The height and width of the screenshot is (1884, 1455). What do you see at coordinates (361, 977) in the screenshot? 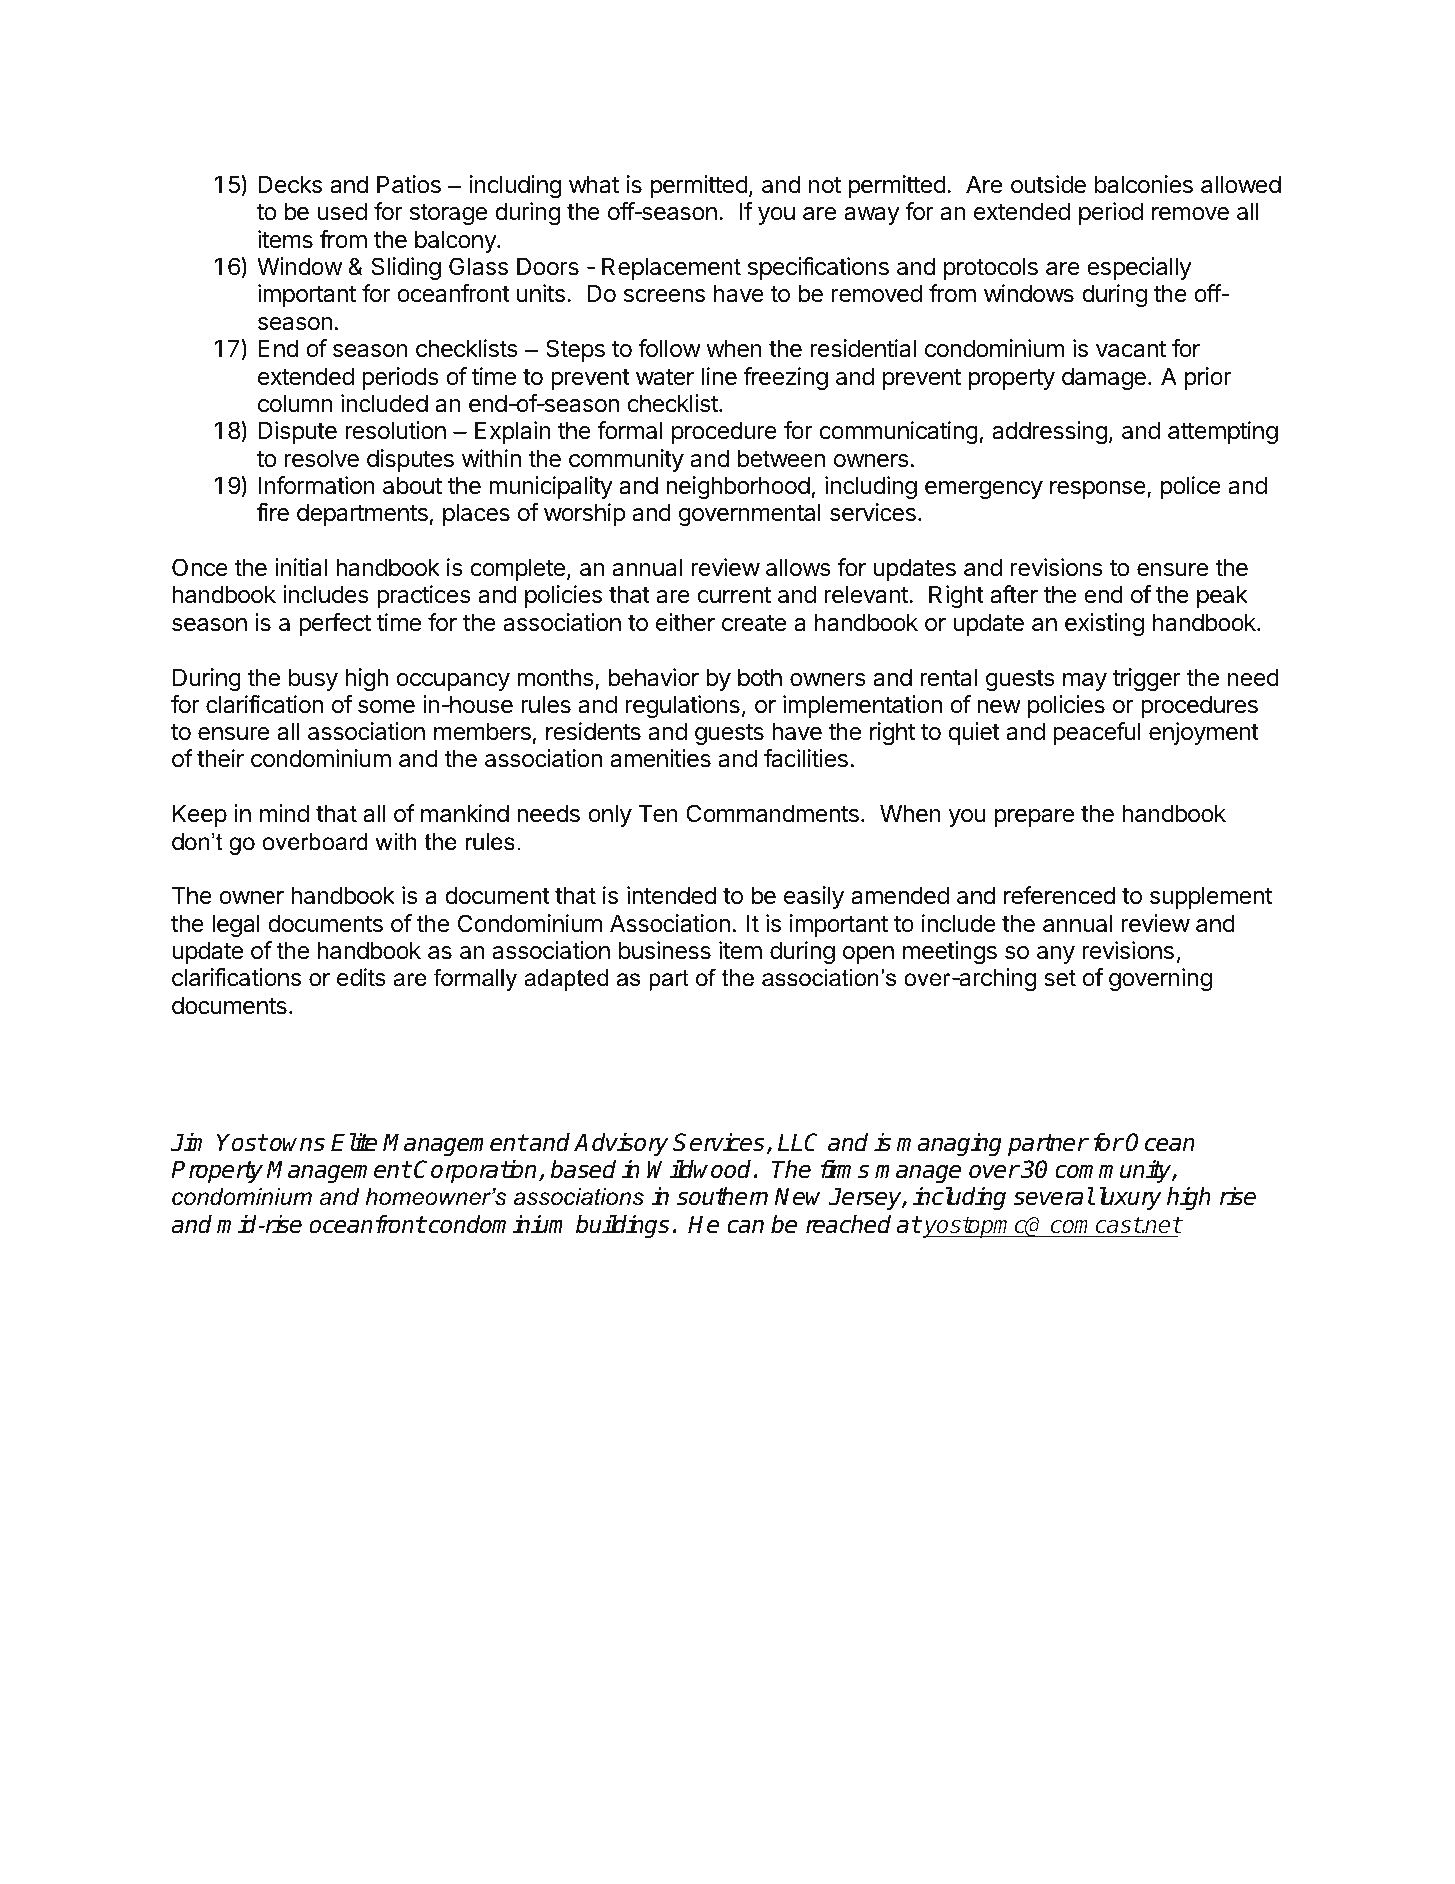
I see `edits` at bounding box center [361, 977].
